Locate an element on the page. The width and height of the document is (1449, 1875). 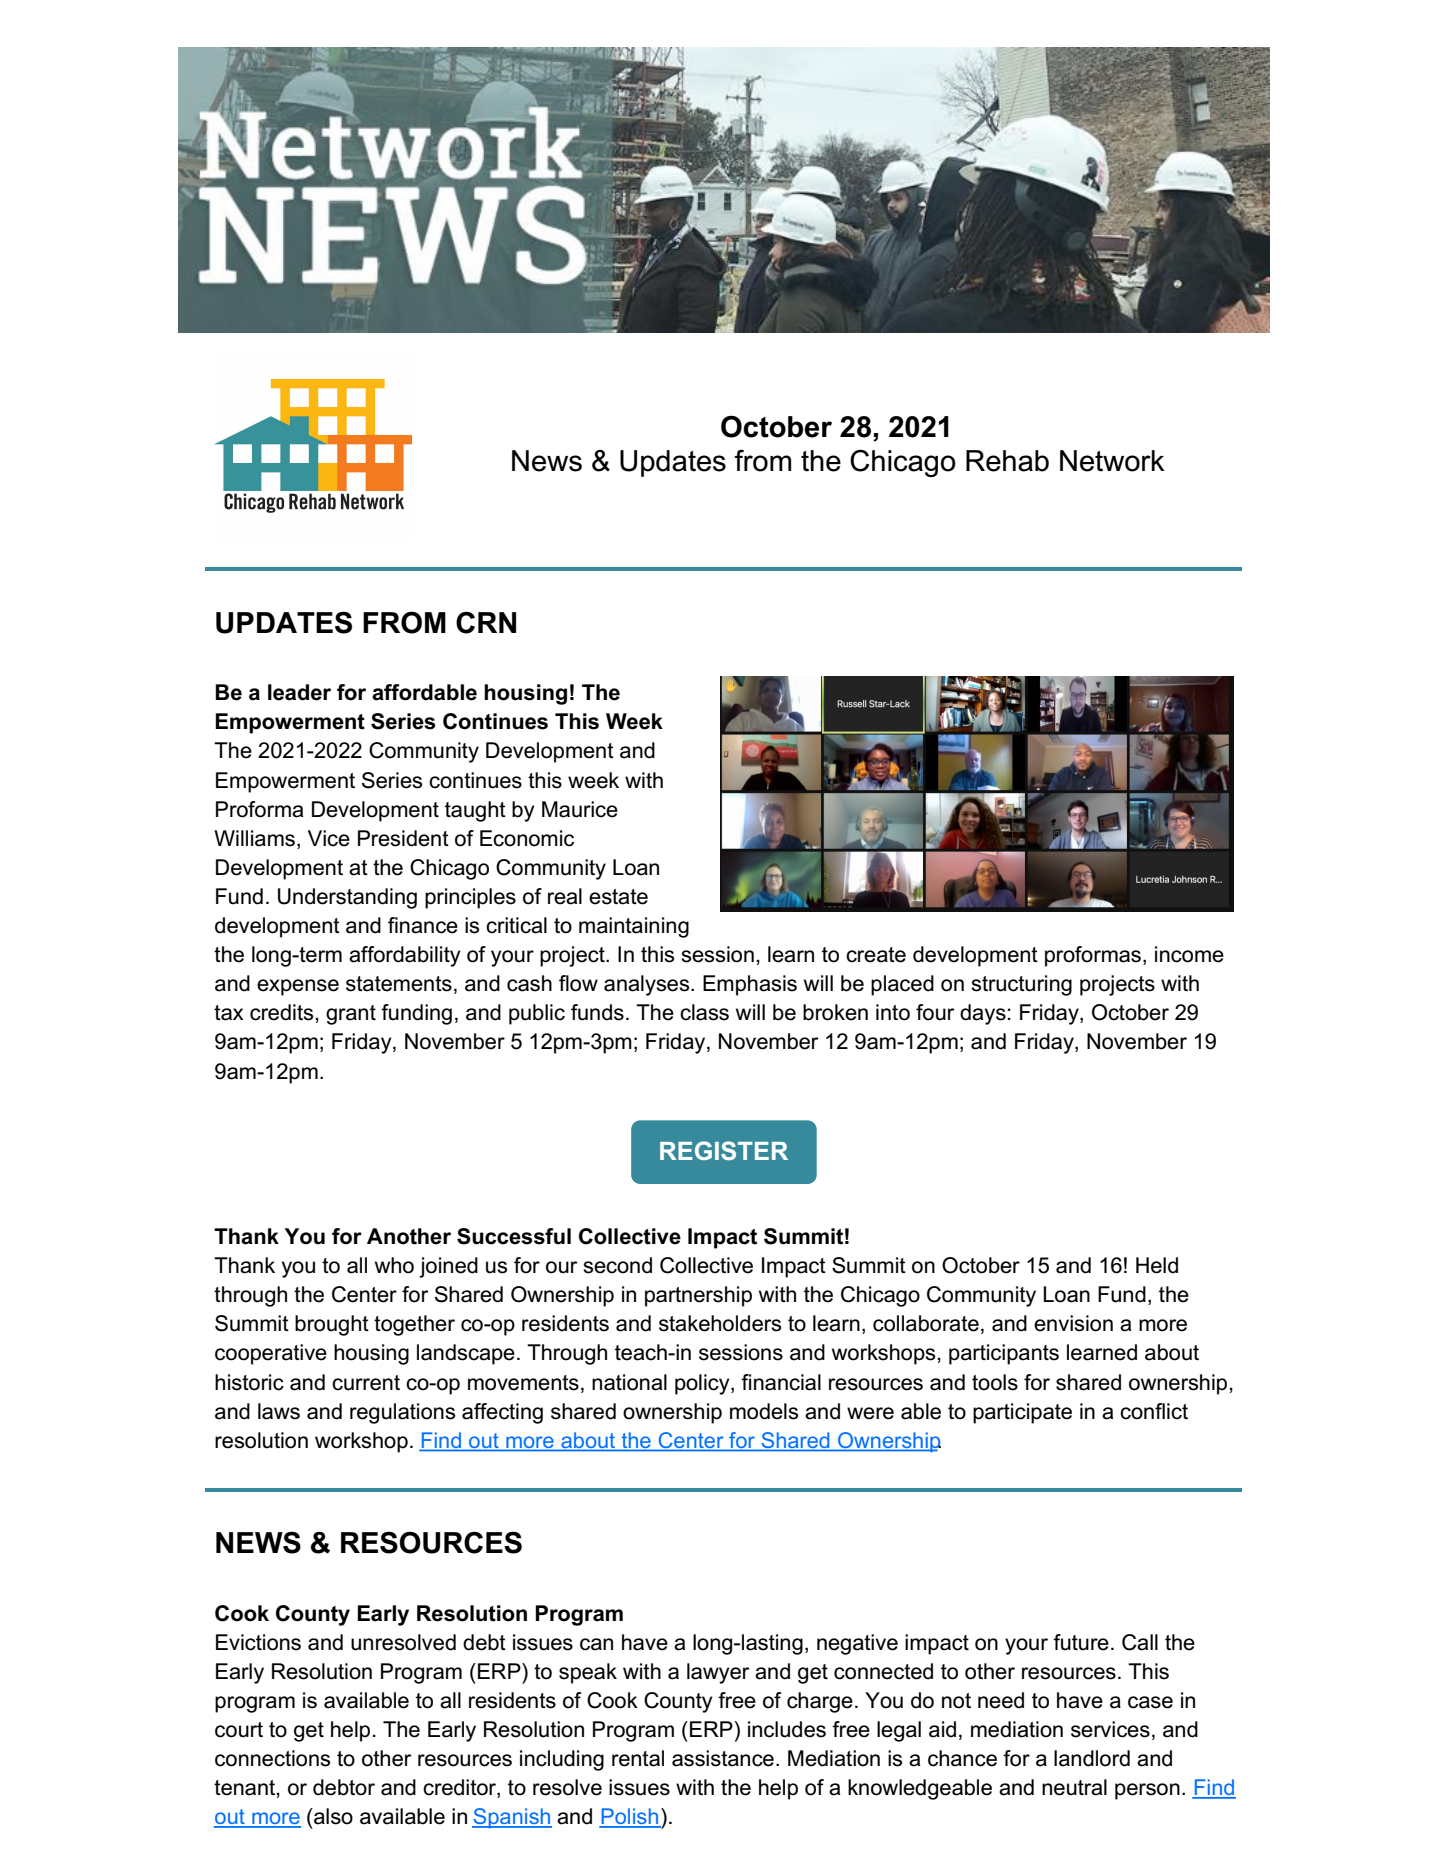
REGISTER is located at coordinates (724, 1150).
